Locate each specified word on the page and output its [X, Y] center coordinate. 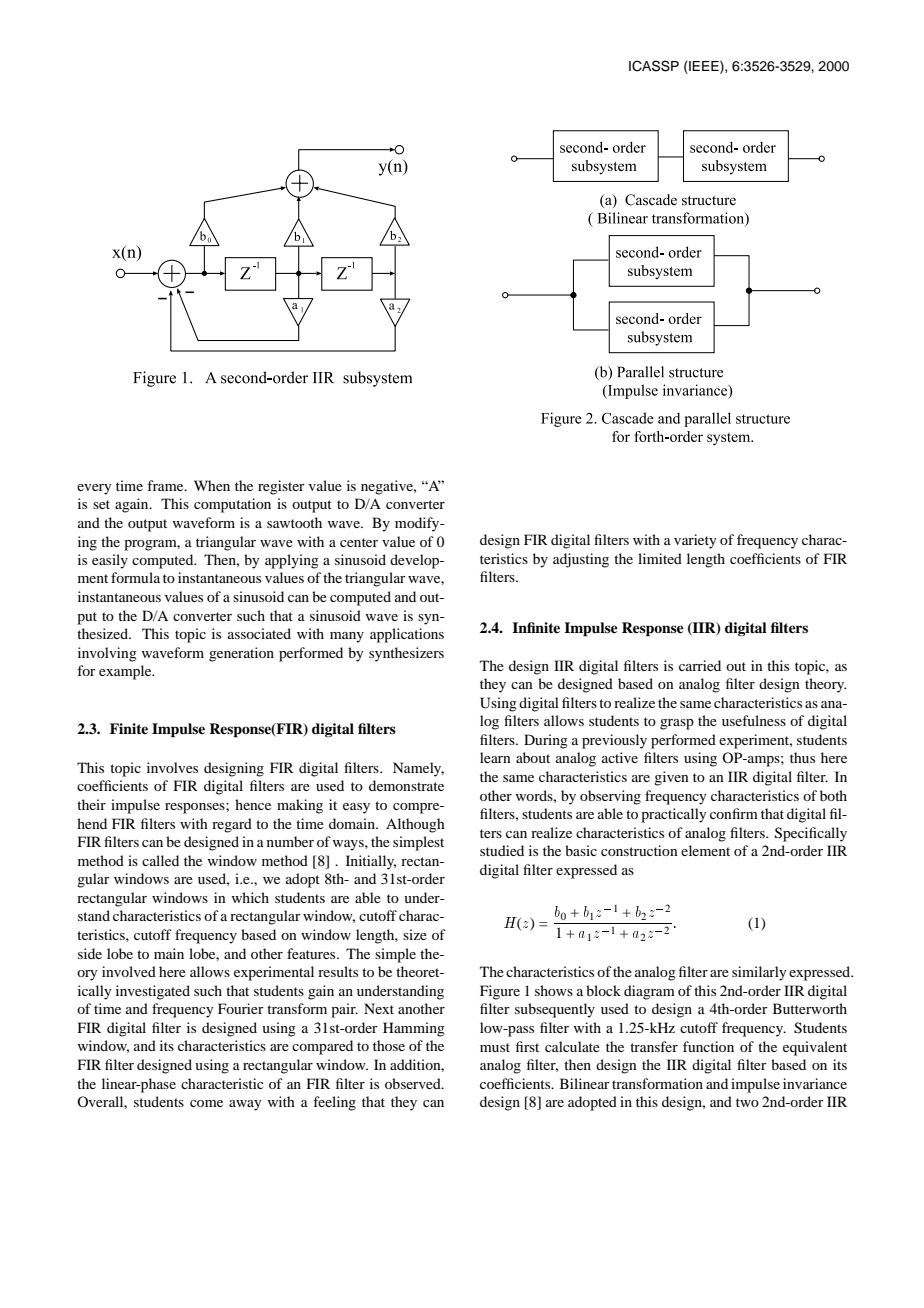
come [206, 1103]
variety [695, 541]
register [281, 487]
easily [110, 561]
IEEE [704, 67]
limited [660, 558]
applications [407, 635]
